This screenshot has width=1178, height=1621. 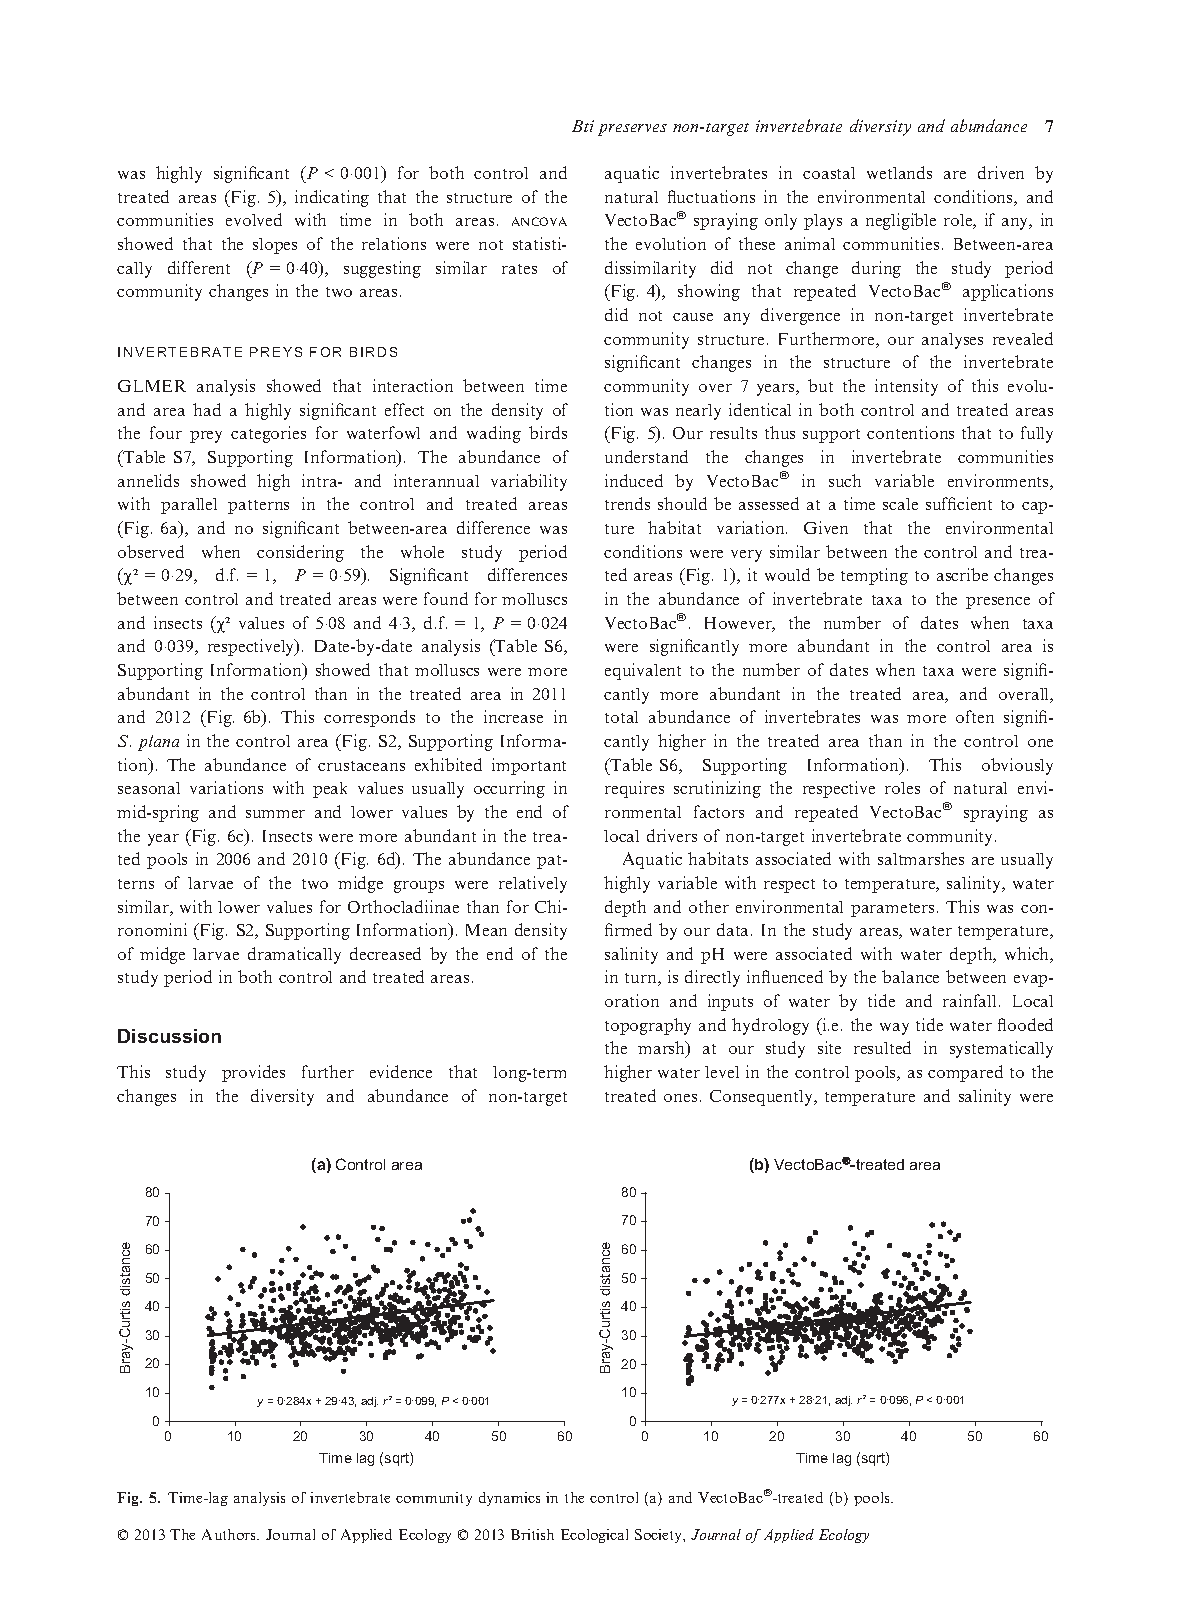 I want to click on parameters, so click(x=892, y=910).
